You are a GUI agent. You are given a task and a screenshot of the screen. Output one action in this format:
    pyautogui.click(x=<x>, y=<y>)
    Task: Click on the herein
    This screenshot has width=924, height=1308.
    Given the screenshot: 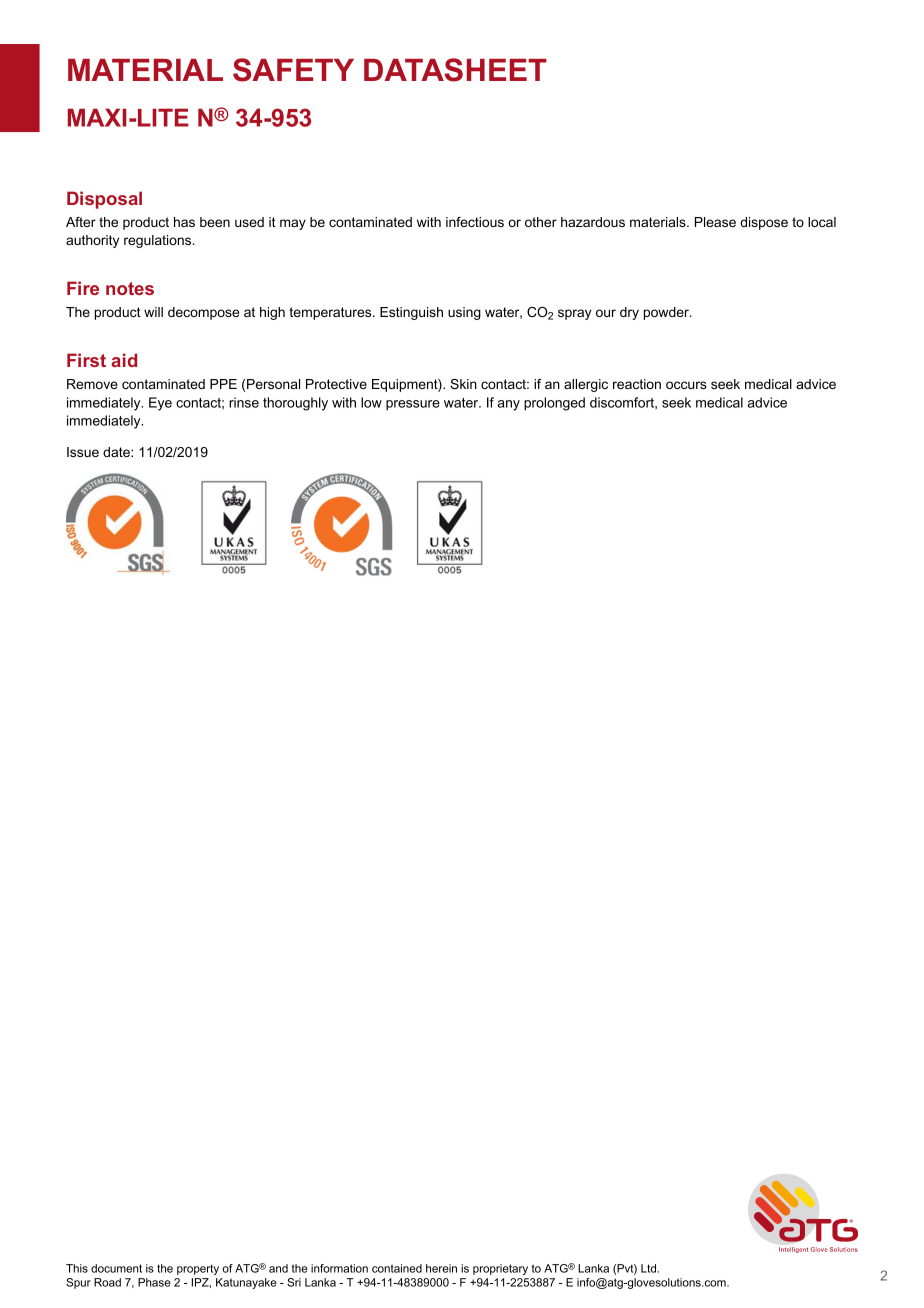 What is the action you would take?
    pyautogui.click(x=441, y=1268)
